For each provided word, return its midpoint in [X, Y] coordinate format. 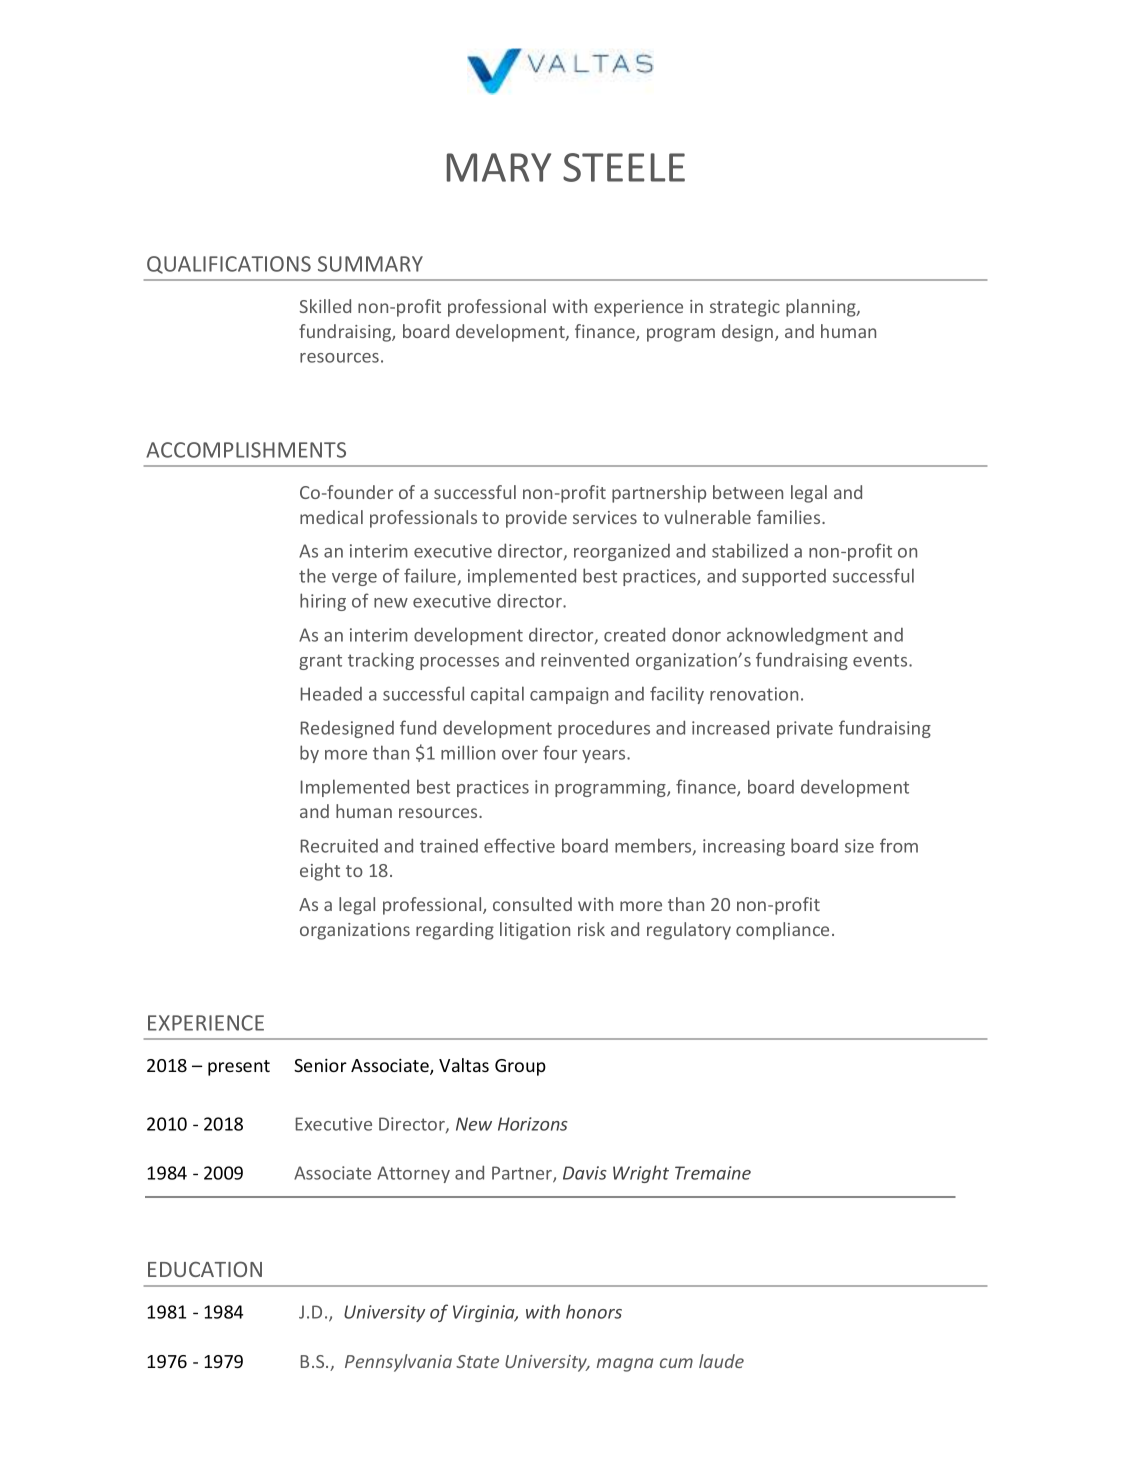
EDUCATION [205, 1269]
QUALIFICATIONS [229, 265]
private [805, 729]
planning [822, 308]
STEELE [624, 167]
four [560, 752]
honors [594, 1311]
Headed [331, 693]
